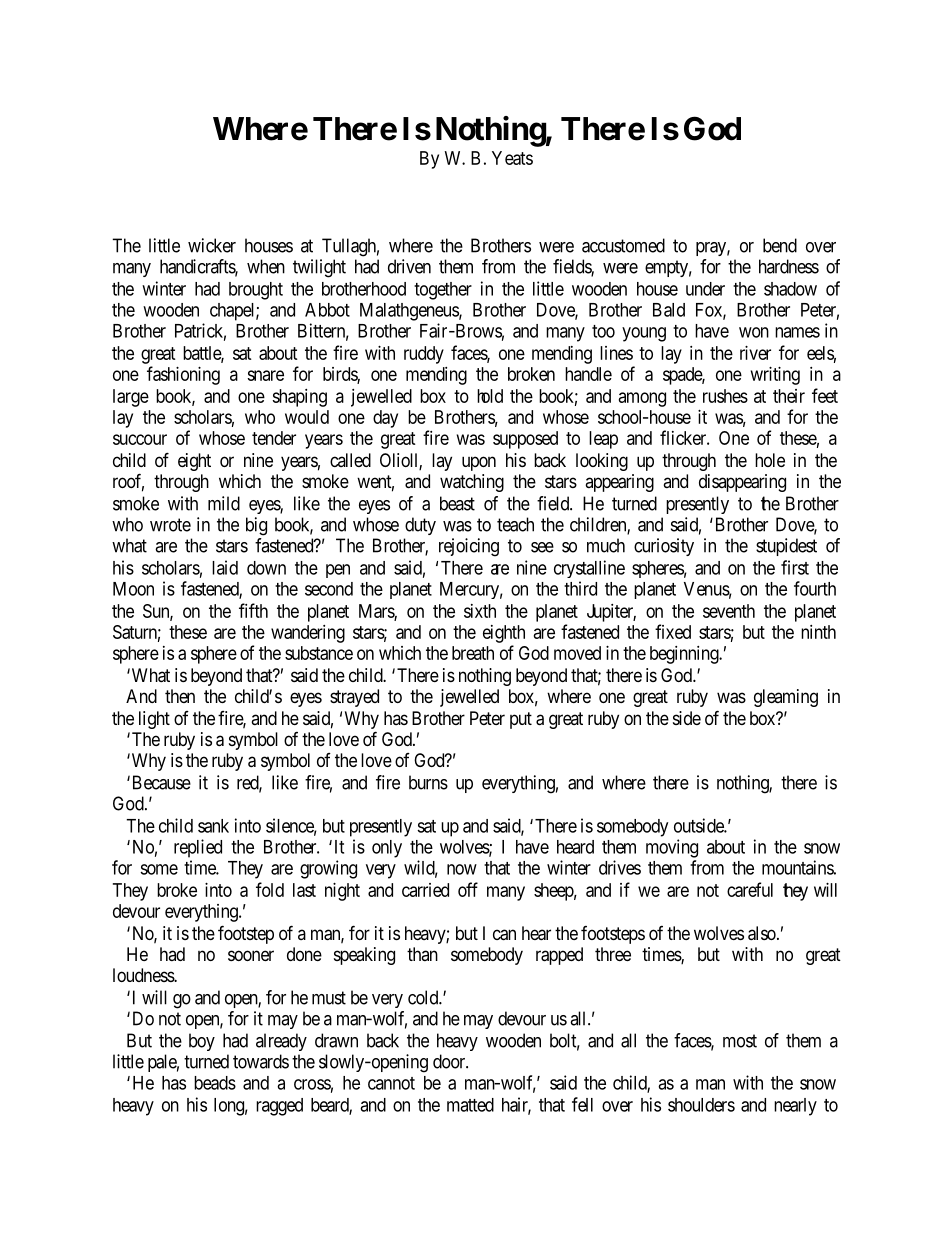  Describe the element at coordinates (770, 460) in the image. I see `hole` at that location.
